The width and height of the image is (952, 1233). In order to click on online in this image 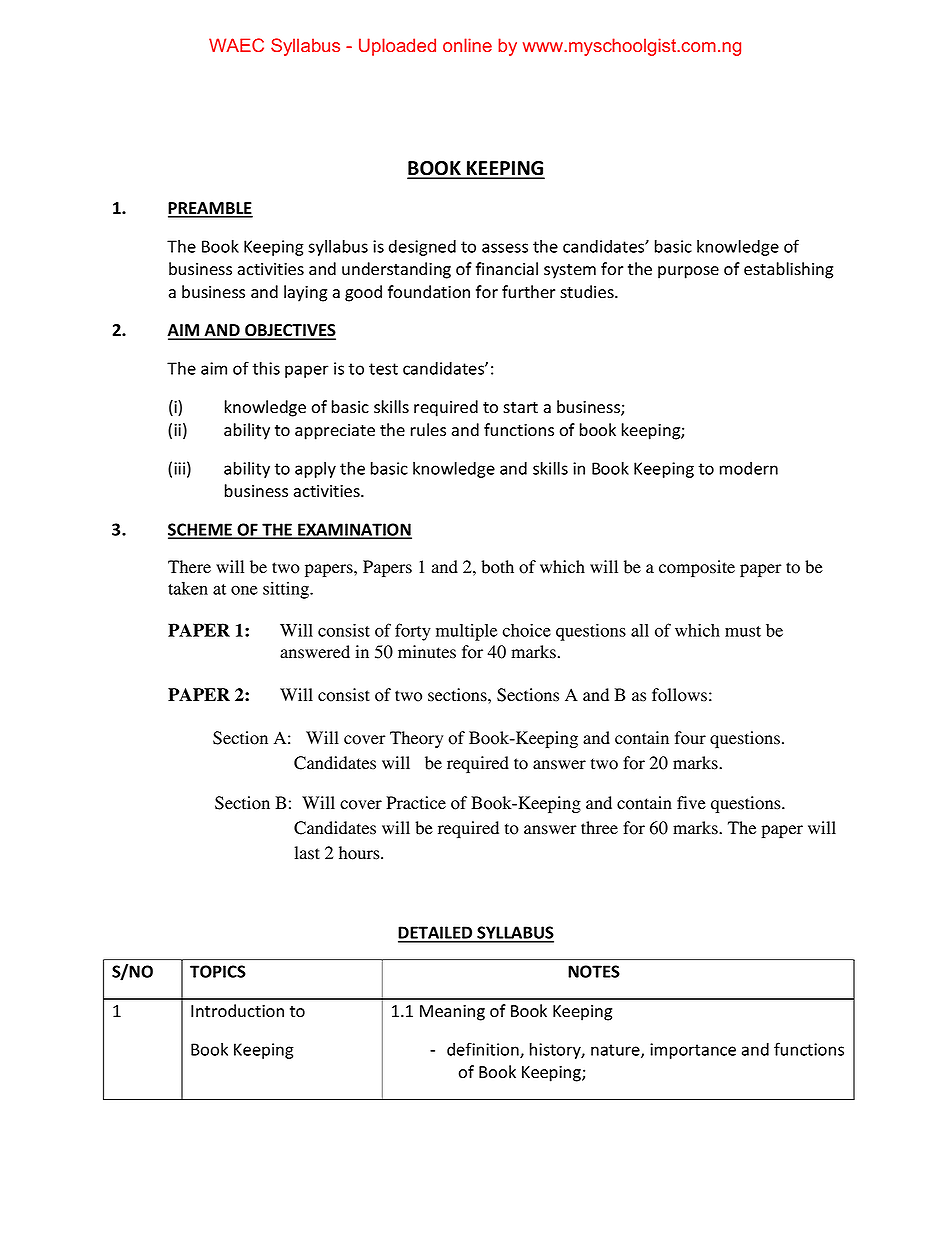, I will do `click(467, 45)`.
